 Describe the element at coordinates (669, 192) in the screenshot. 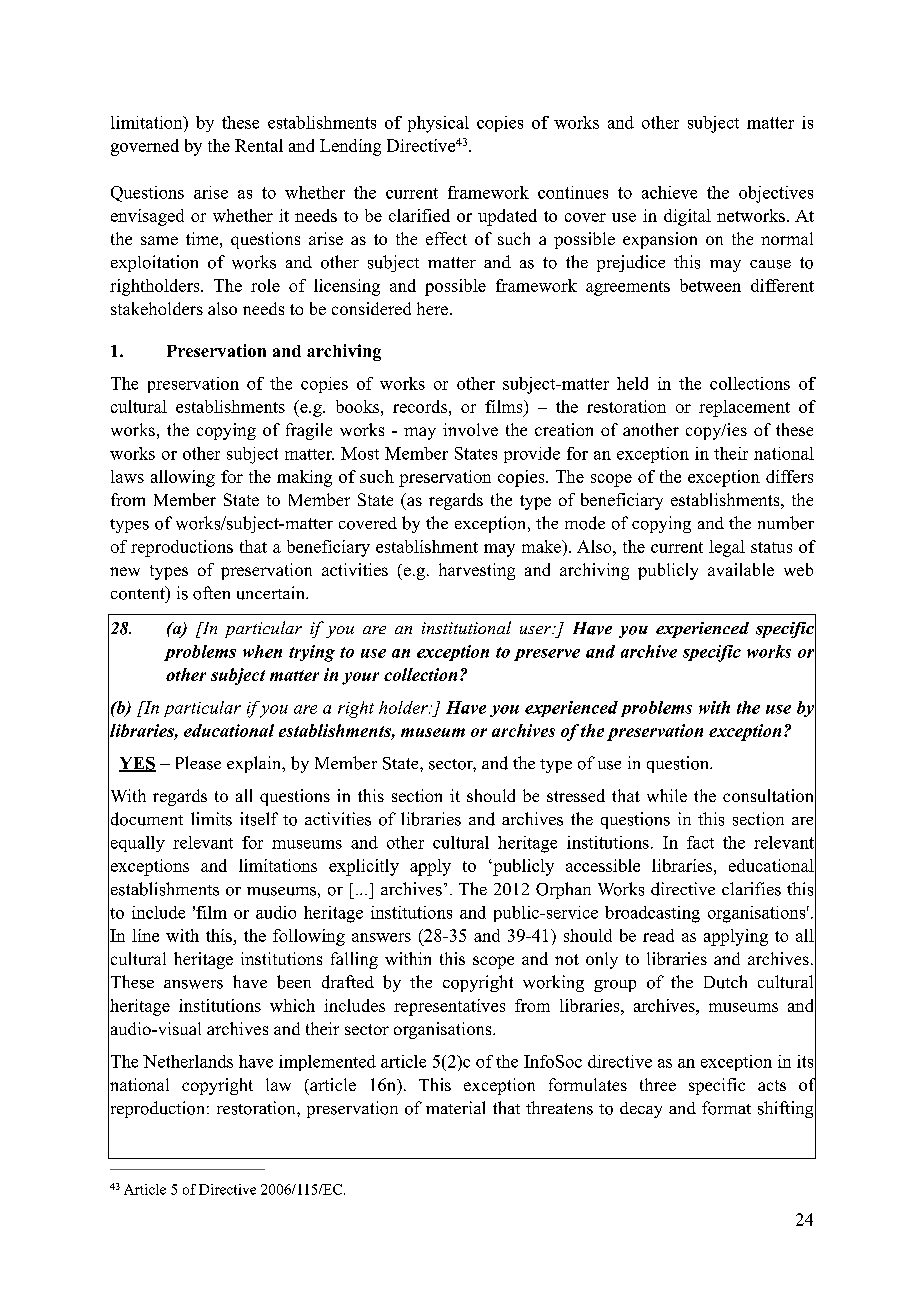

I see `achieve` at that location.
